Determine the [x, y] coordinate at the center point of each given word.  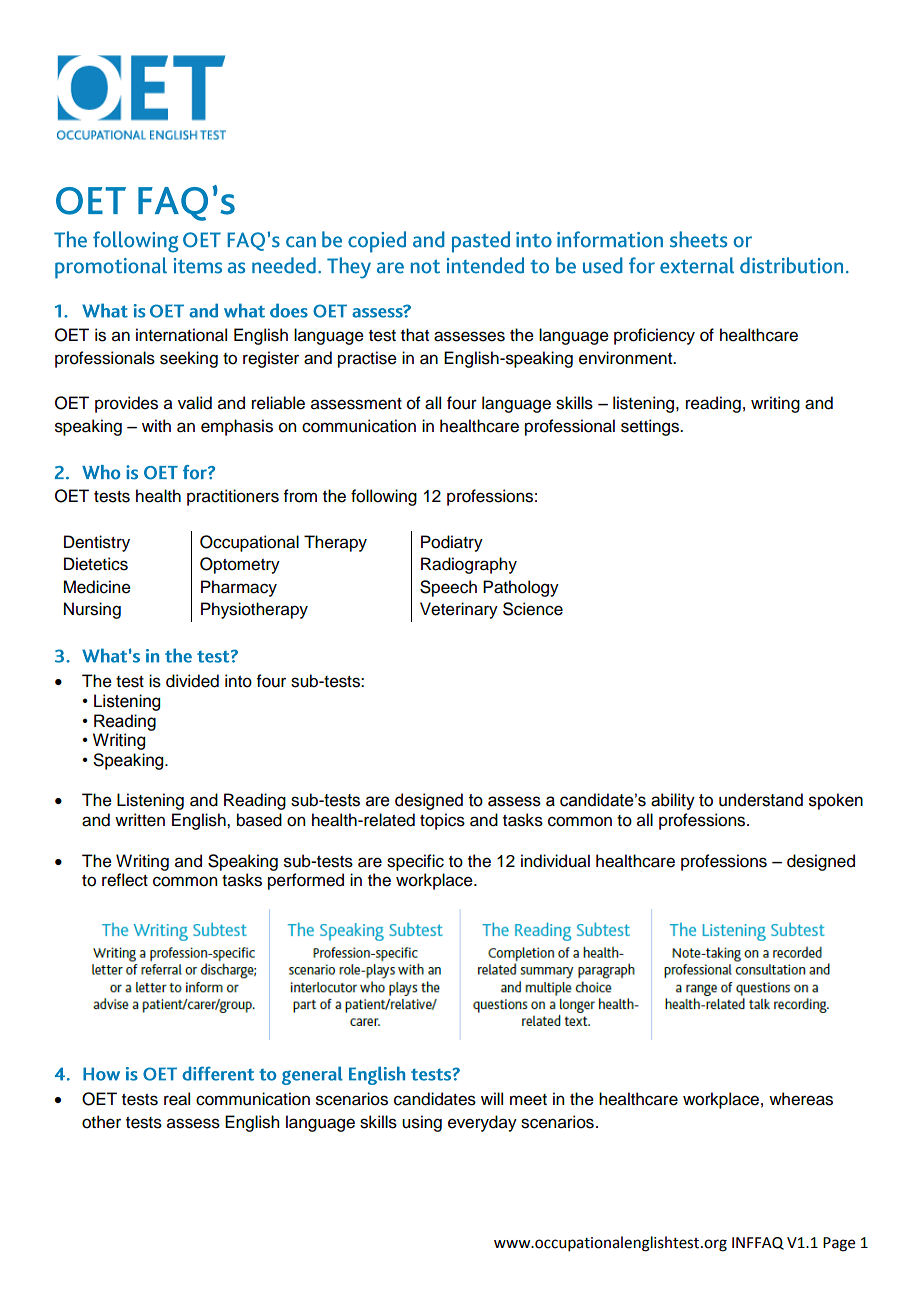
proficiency [654, 336]
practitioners [233, 497]
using [422, 1123]
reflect [125, 880]
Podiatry [452, 543]
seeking [189, 359]
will [492, 1098]
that [415, 335]
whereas [801, 1099]
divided [192, 681]
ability [673, 801]
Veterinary [459, 610]
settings [651, 427]
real [177, 1099]
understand [761, 800]
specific [415, 862]
